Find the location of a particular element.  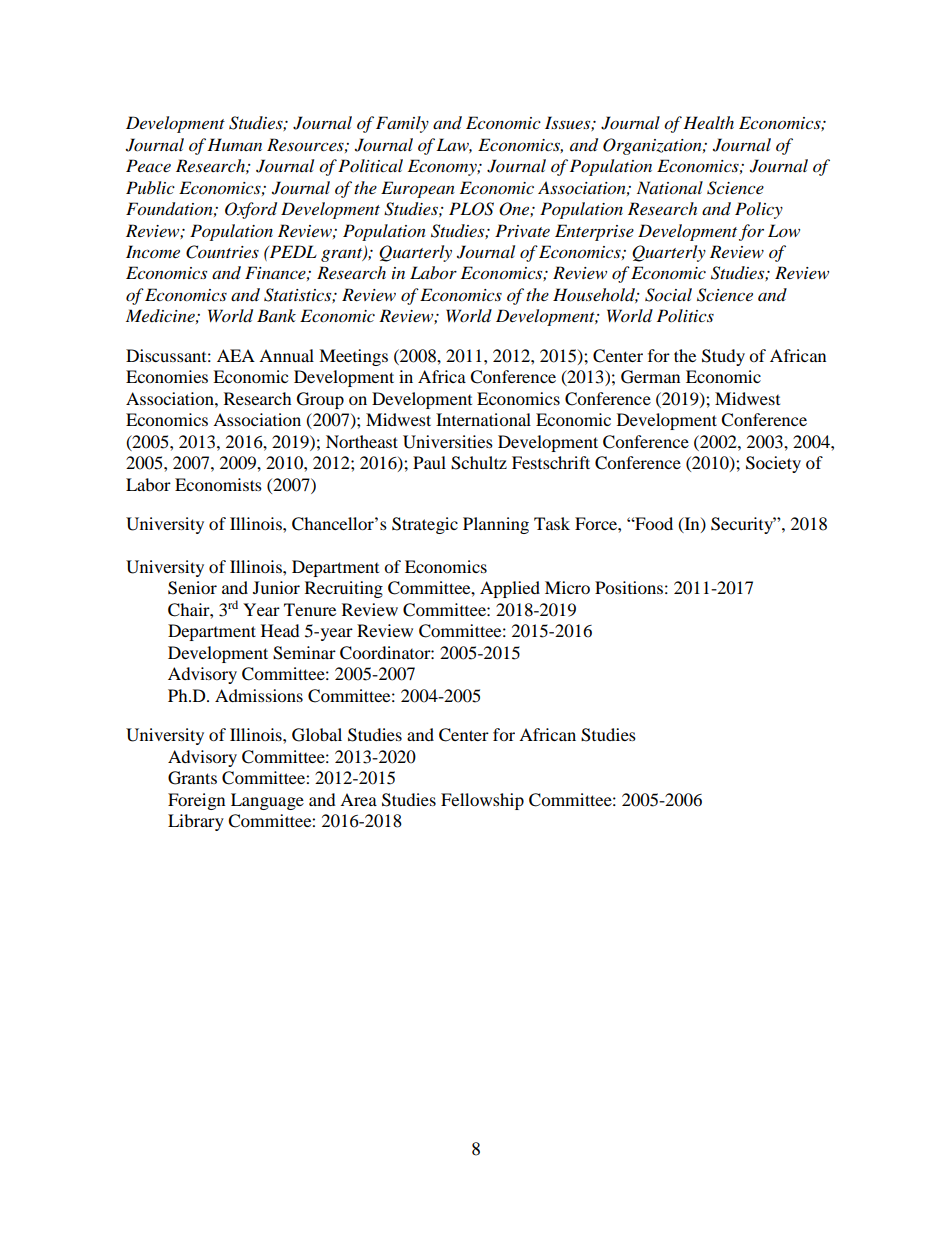

Human is located at coordinates (234, 144).
